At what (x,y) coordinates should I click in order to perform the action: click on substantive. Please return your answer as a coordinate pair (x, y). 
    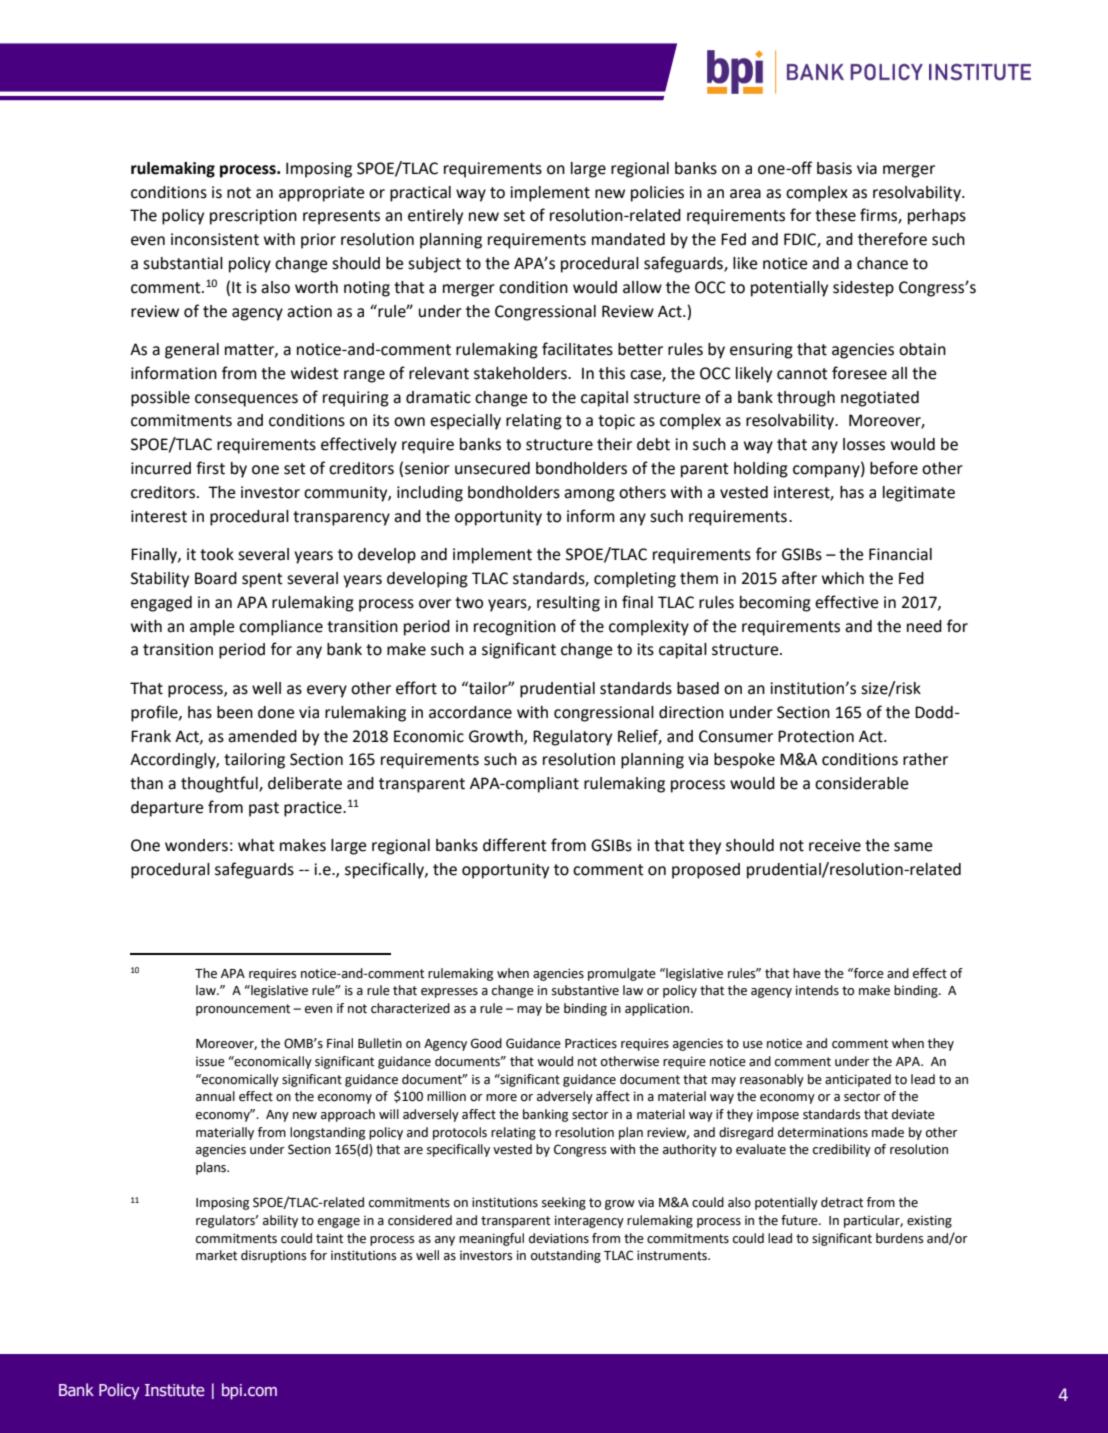
    Looking at the image, I should click on (585, 990).
